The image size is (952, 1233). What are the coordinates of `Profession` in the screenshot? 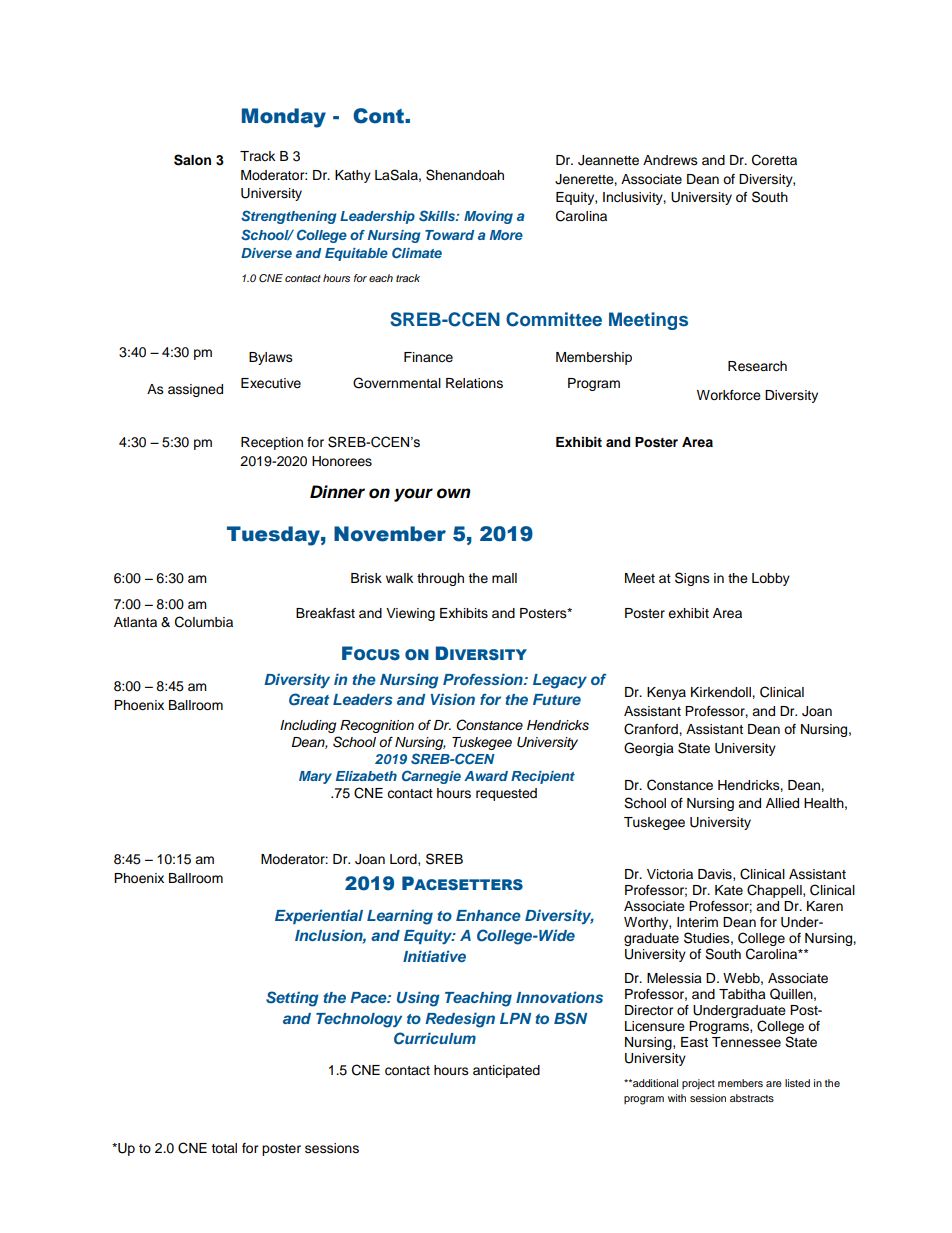 It's located at (484, 679).
